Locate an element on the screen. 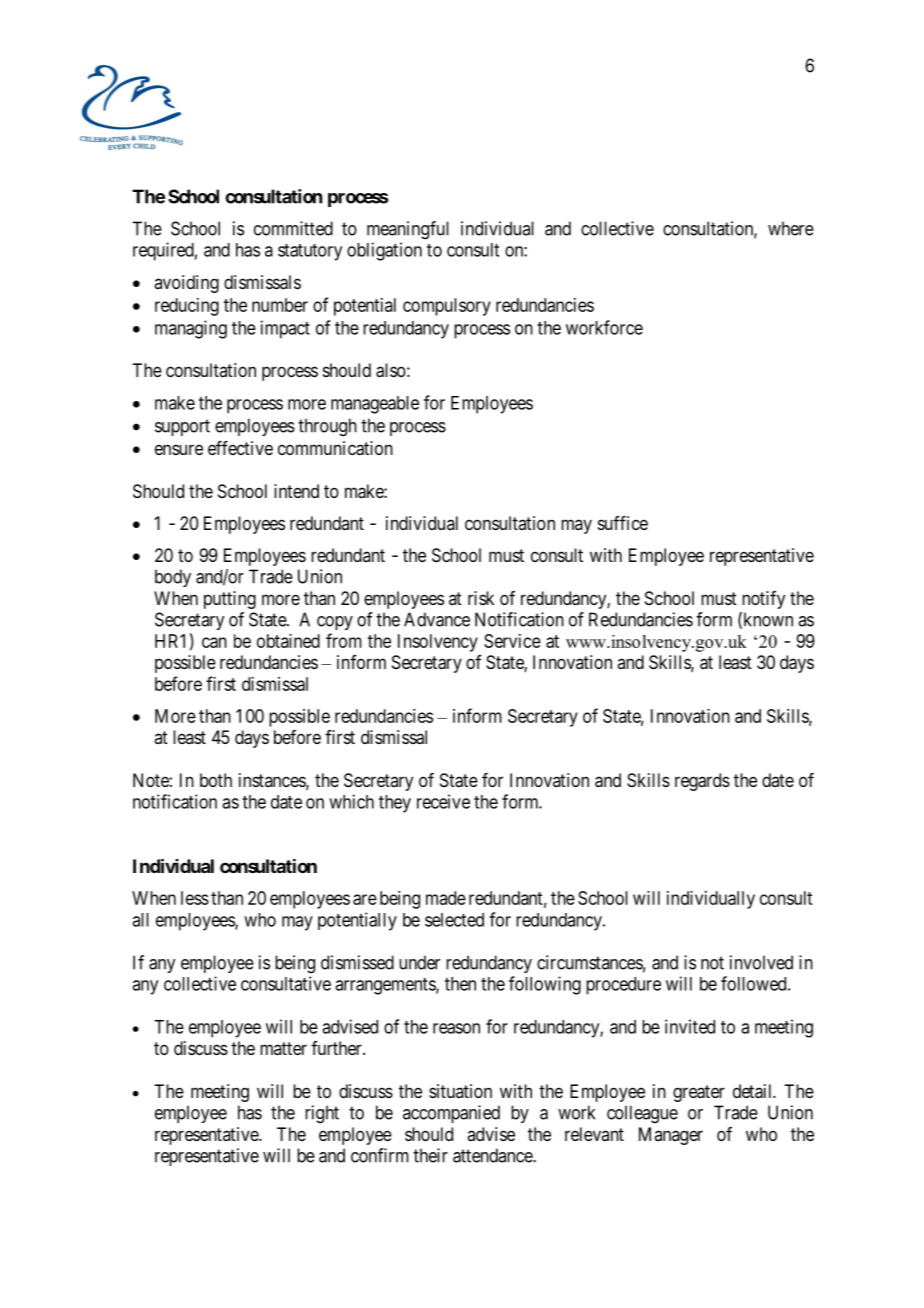 This screenshot has height=1308, width=924. risk is located at coordinates (481, 598).
